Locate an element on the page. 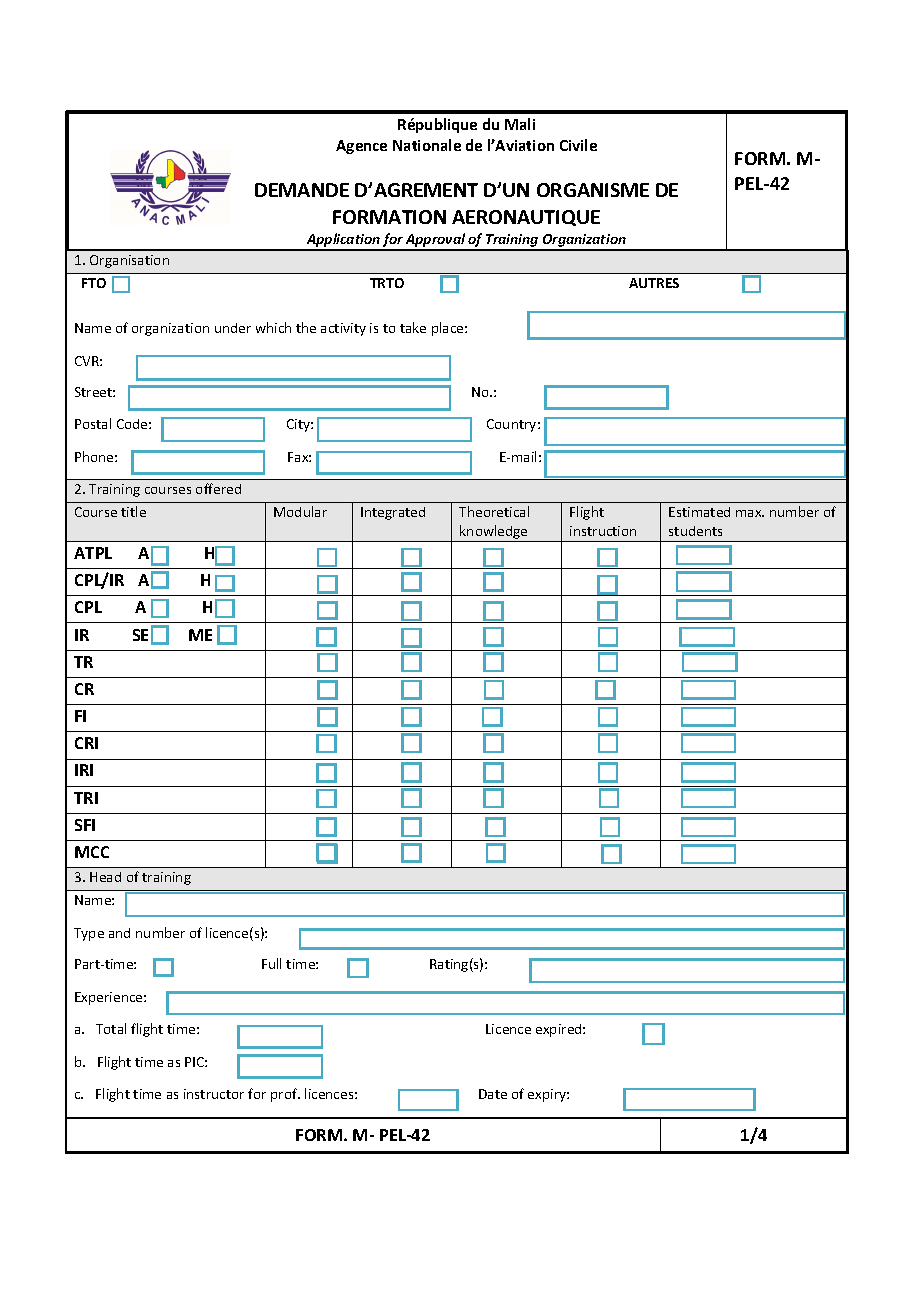 The width and height of the document is (924, 1308). Integrated is located at coordinates (393, 513).
